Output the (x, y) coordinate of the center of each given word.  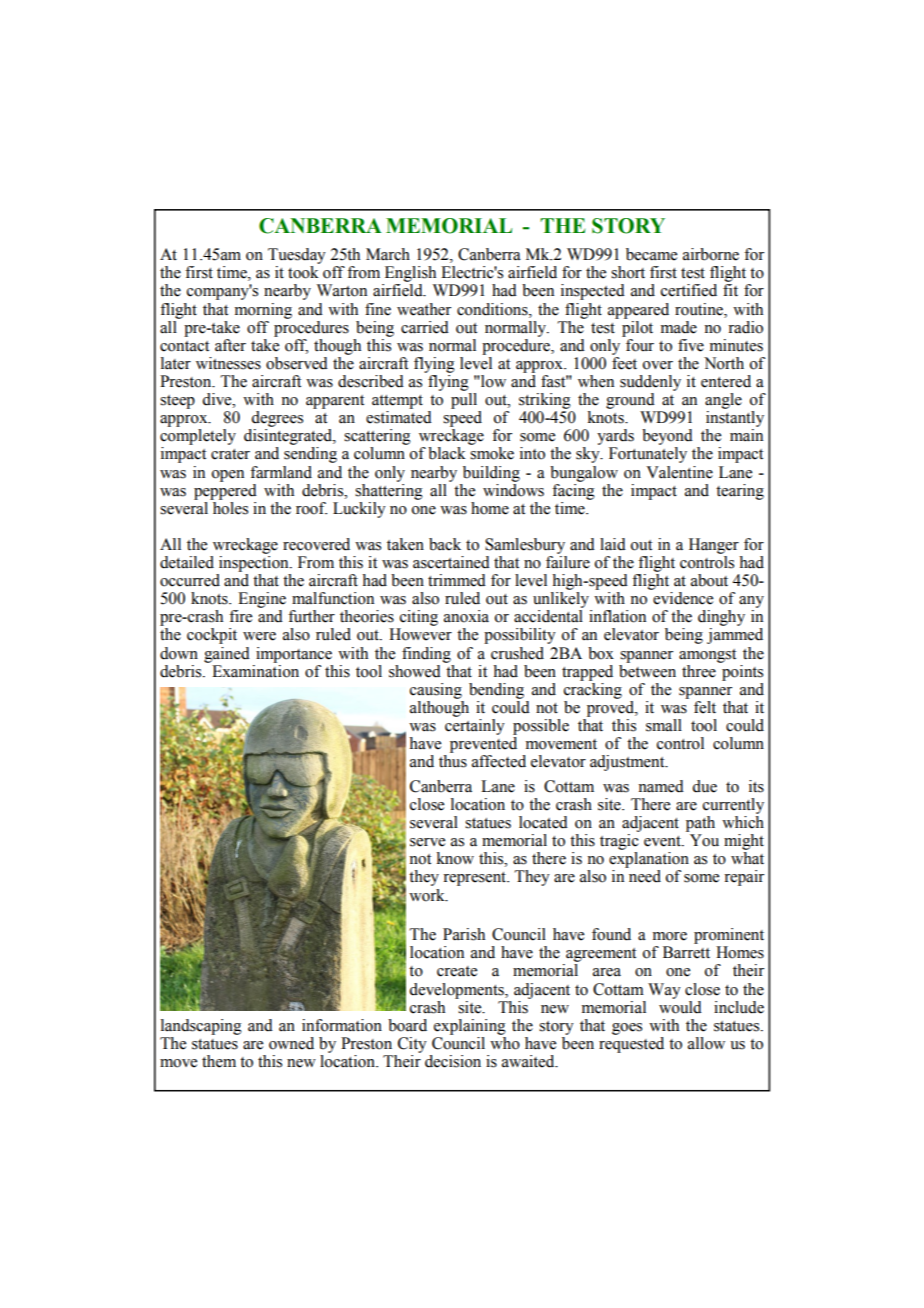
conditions (493, 309)
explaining (470, 1027)
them (219, 1061)
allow (706, 1043)
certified (689, 290)
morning (263, 311)
